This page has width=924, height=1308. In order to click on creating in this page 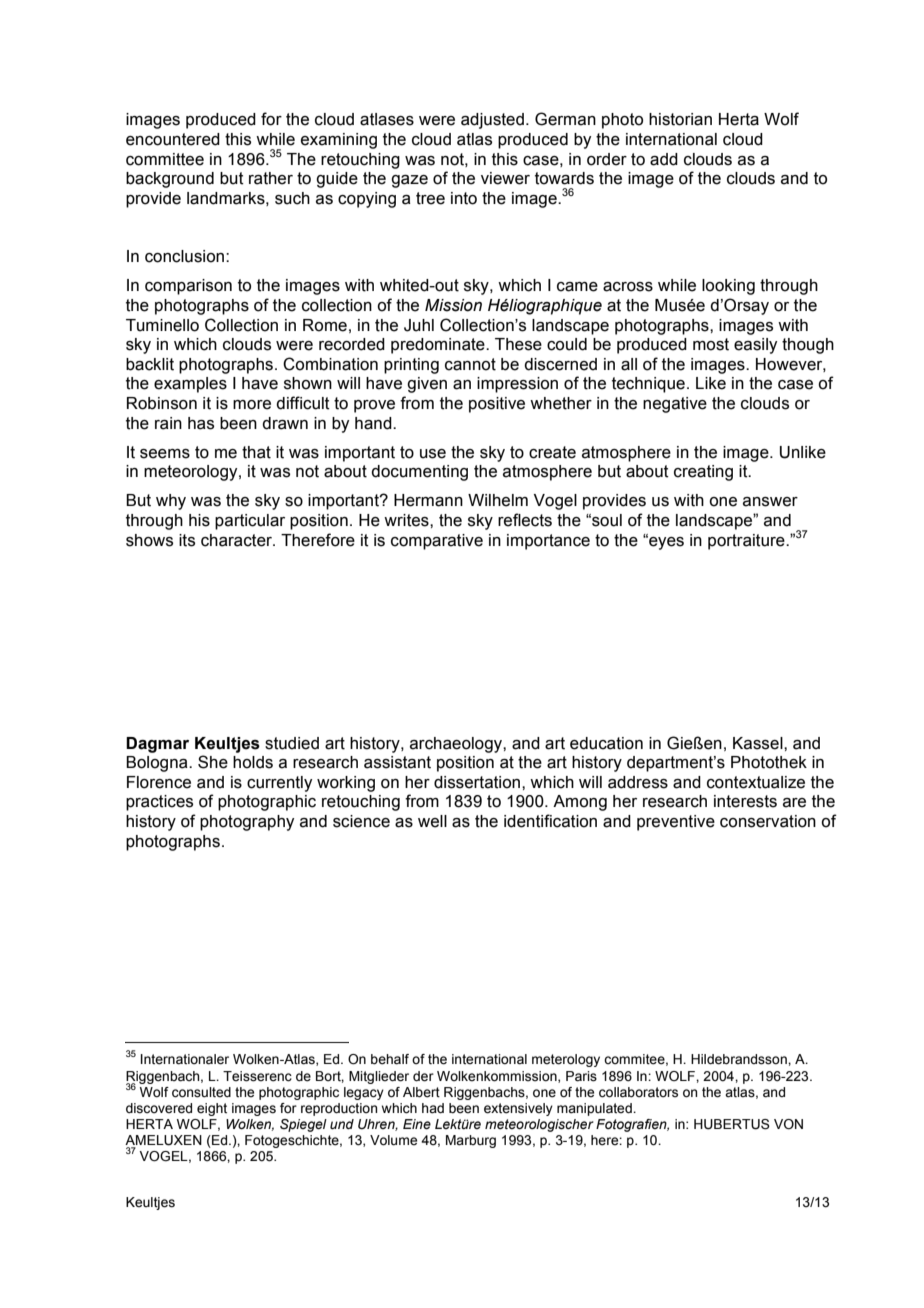, I will do `click(703, 473)`.
